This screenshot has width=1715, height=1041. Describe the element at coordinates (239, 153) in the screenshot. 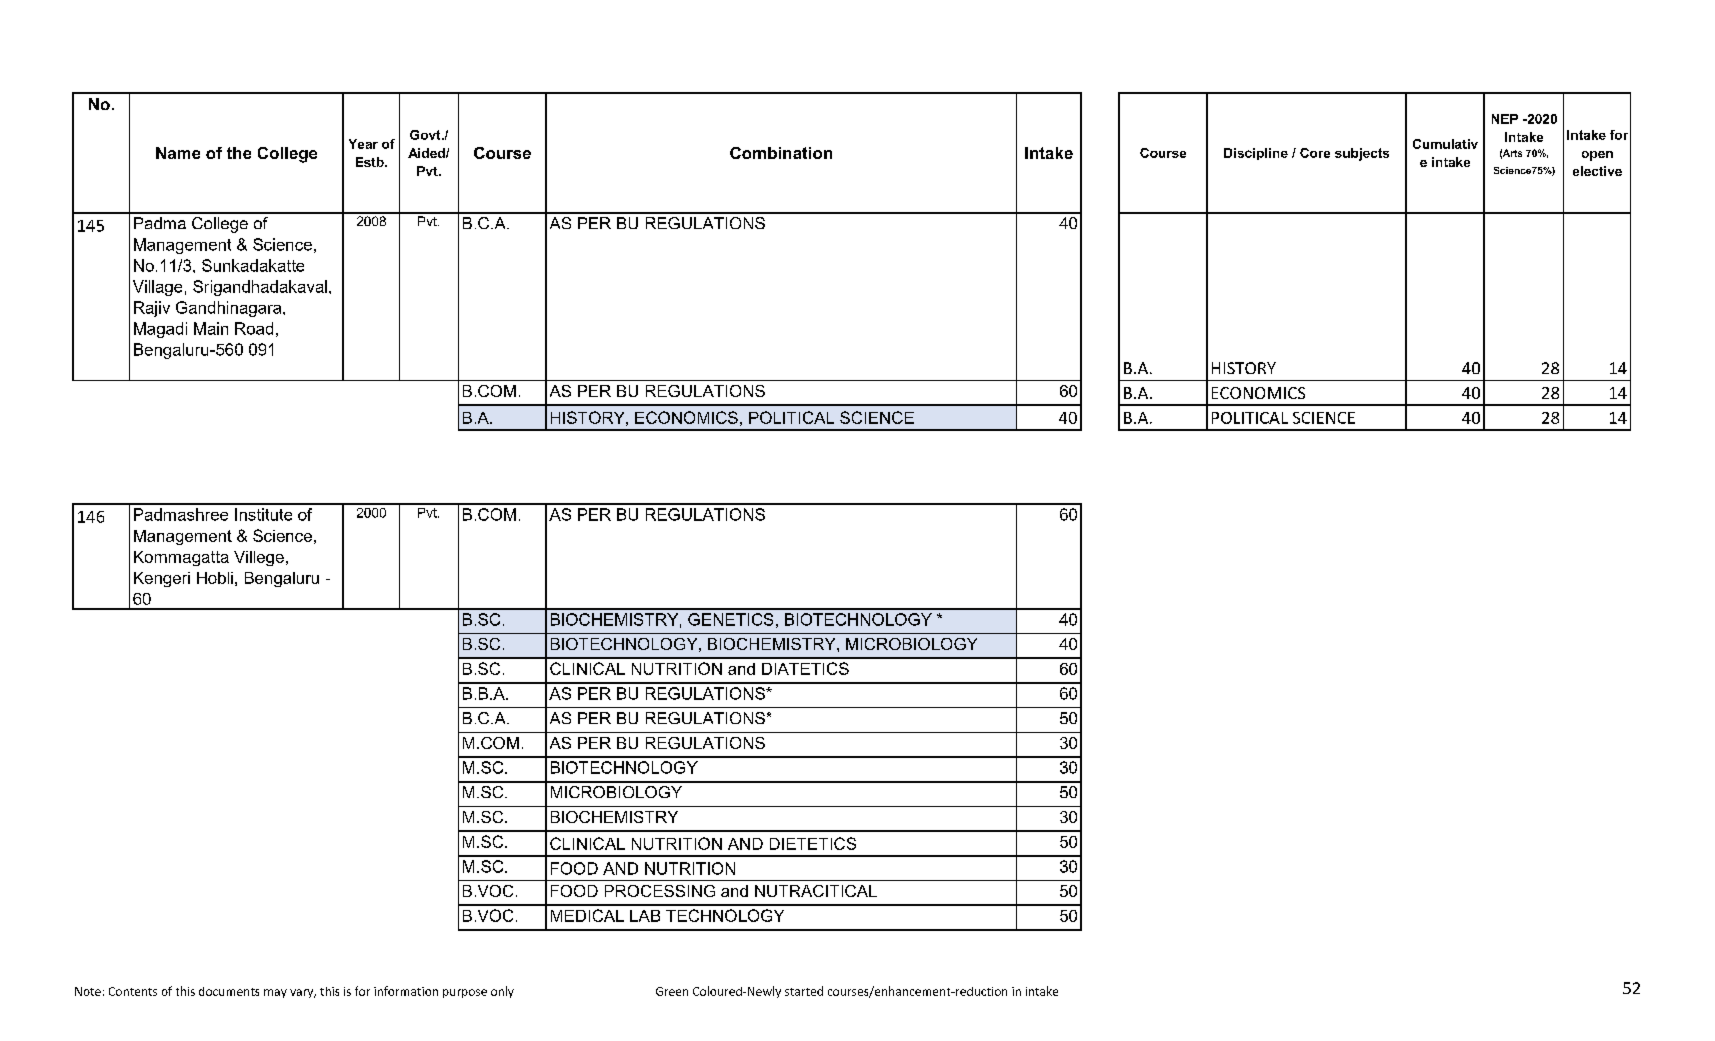

I see `the` at that location.
